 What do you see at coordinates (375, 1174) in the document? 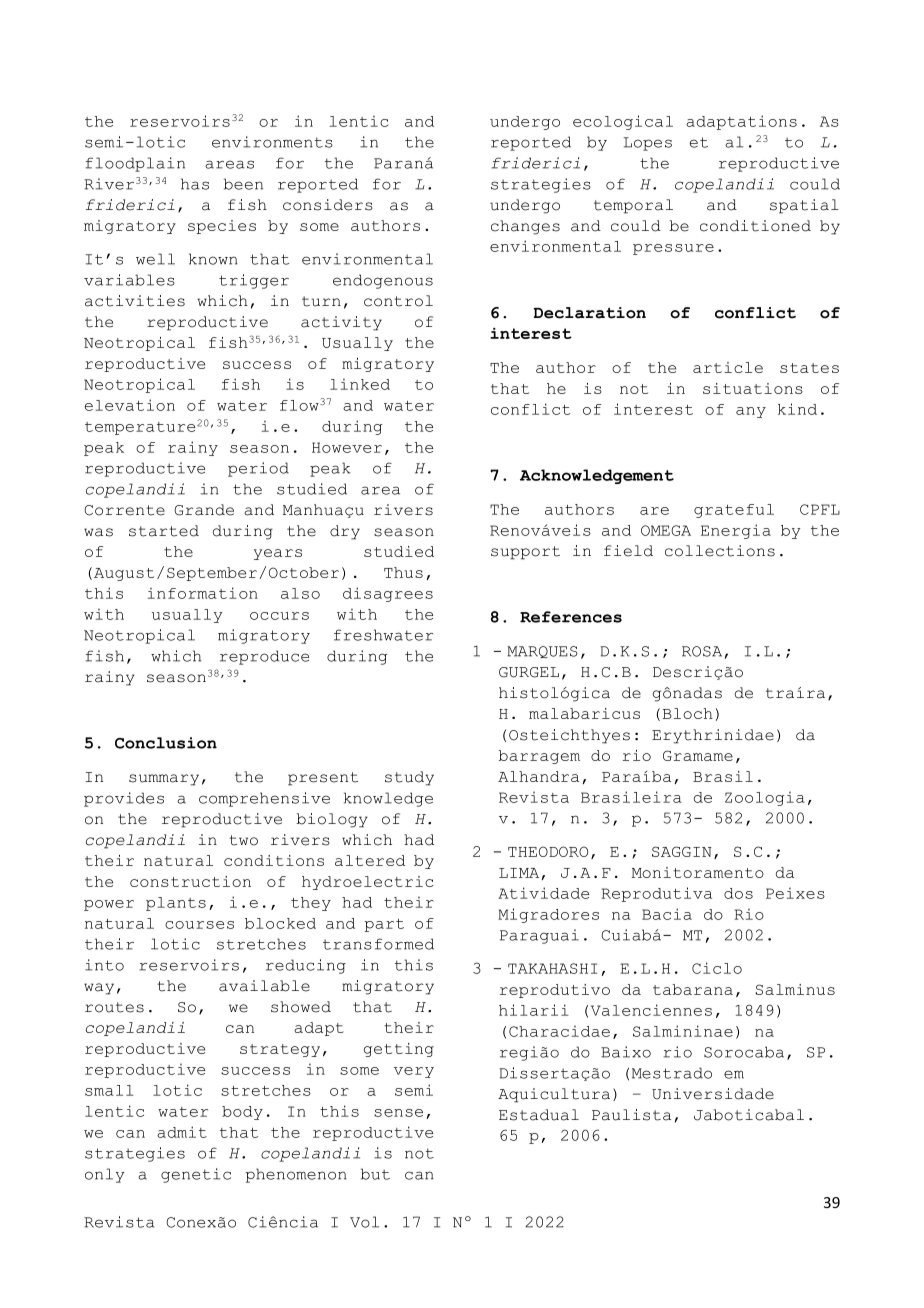
I see `but` at bounding box center [375, 1174].
